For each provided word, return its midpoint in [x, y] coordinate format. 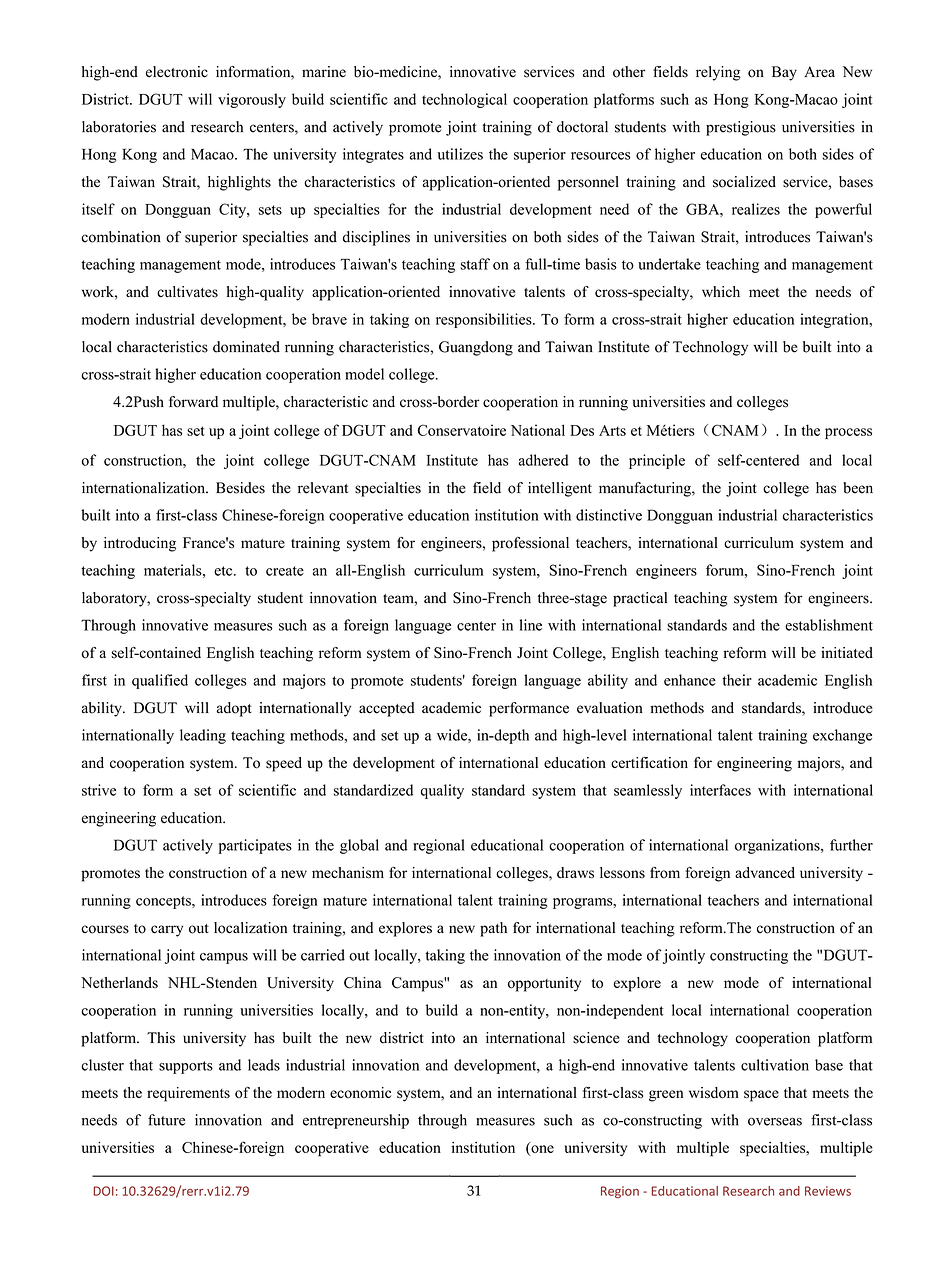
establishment [829, 625]
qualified [160, 681]
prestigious [741, 128]
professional [530, 544]
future [166, 1120]
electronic [177, 72]
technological [464, 100]
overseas [775, 1122]
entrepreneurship [356, 1121]
